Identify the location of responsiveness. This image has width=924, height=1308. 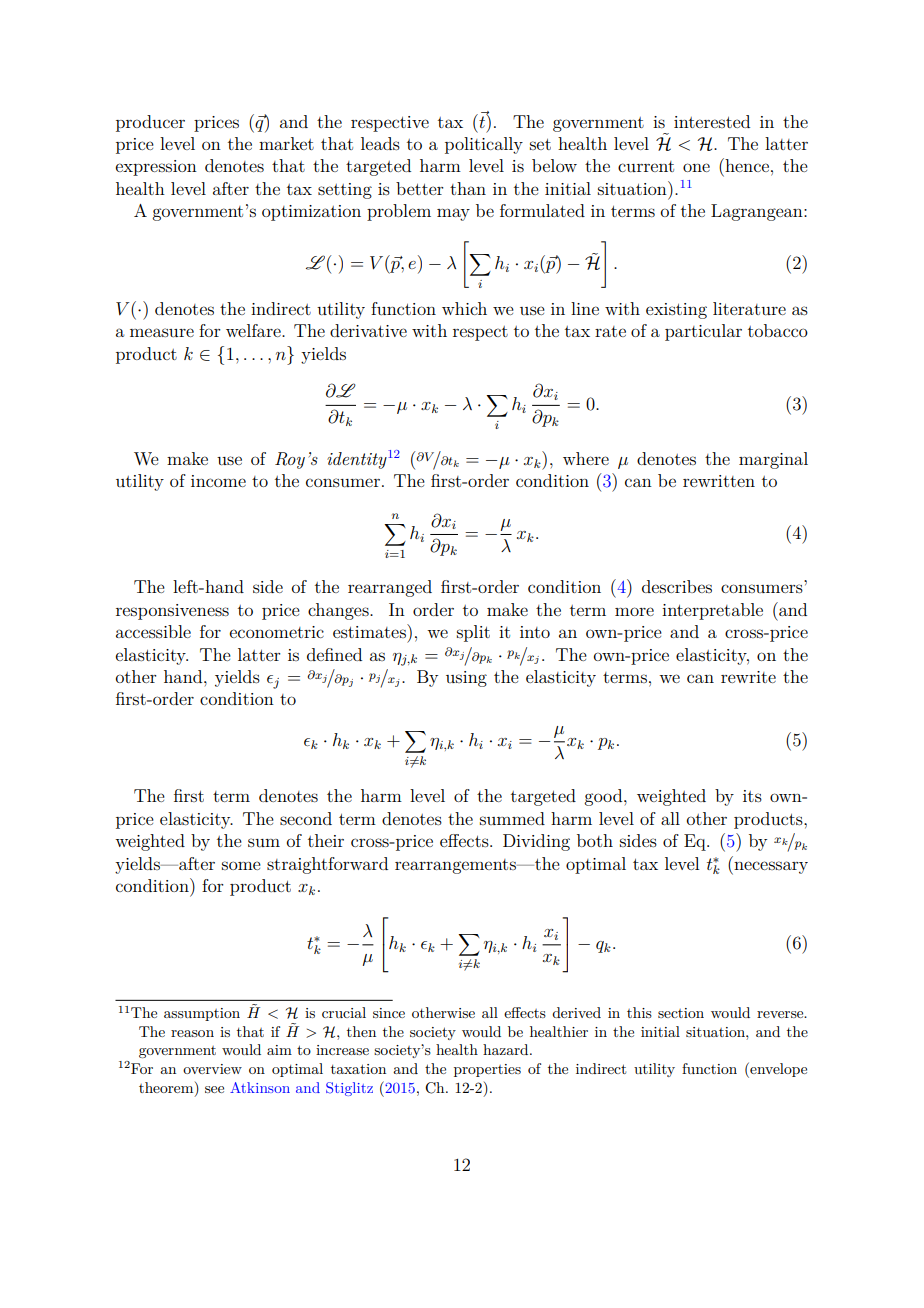
(172, 612).
